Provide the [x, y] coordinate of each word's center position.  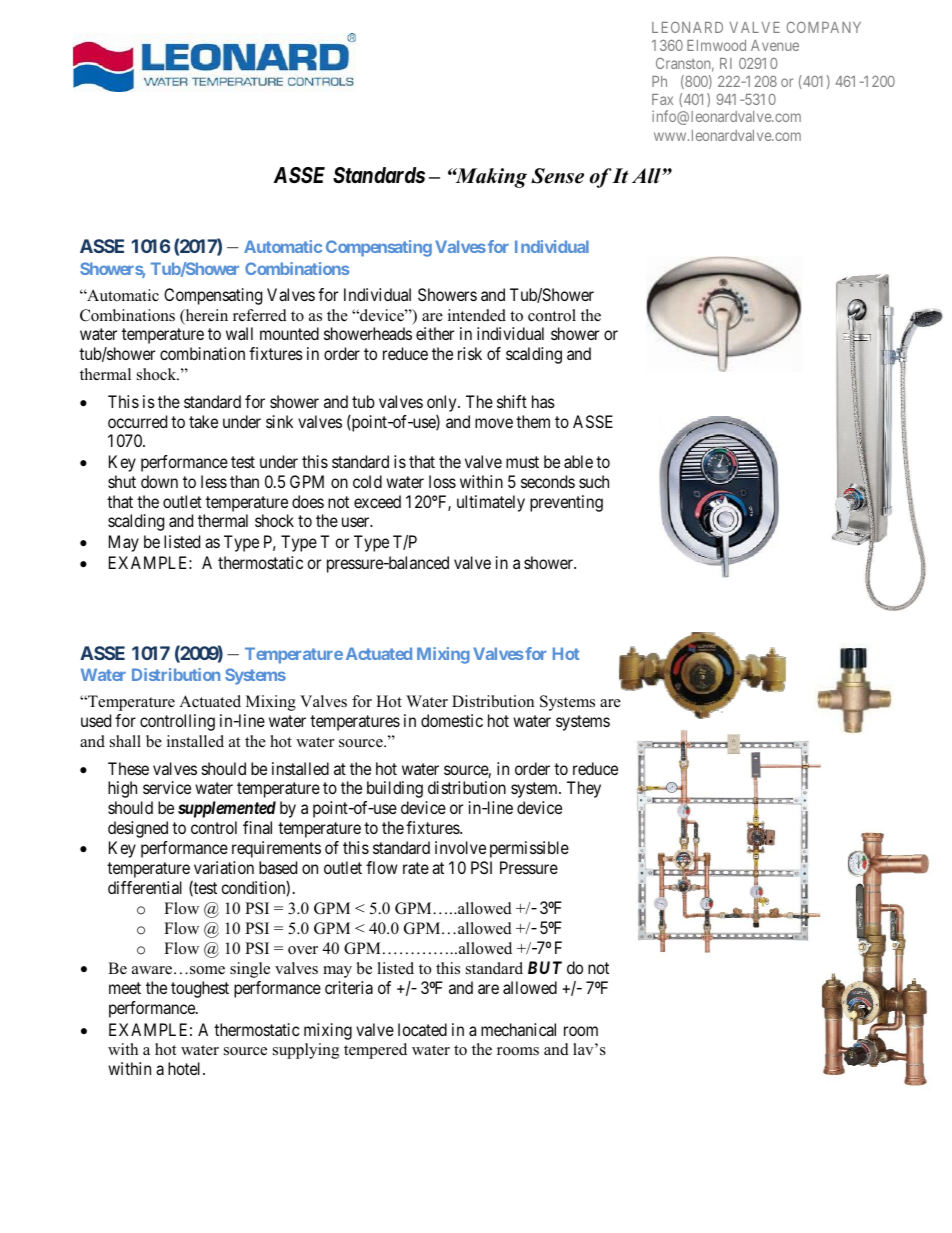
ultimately [491, 503]
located [422, 1029]
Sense [557, 176]
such [594, 481]
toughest [200, 989]
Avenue [775, 45]
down [159, 481]
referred [260, 315]
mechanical [518, 1029]
